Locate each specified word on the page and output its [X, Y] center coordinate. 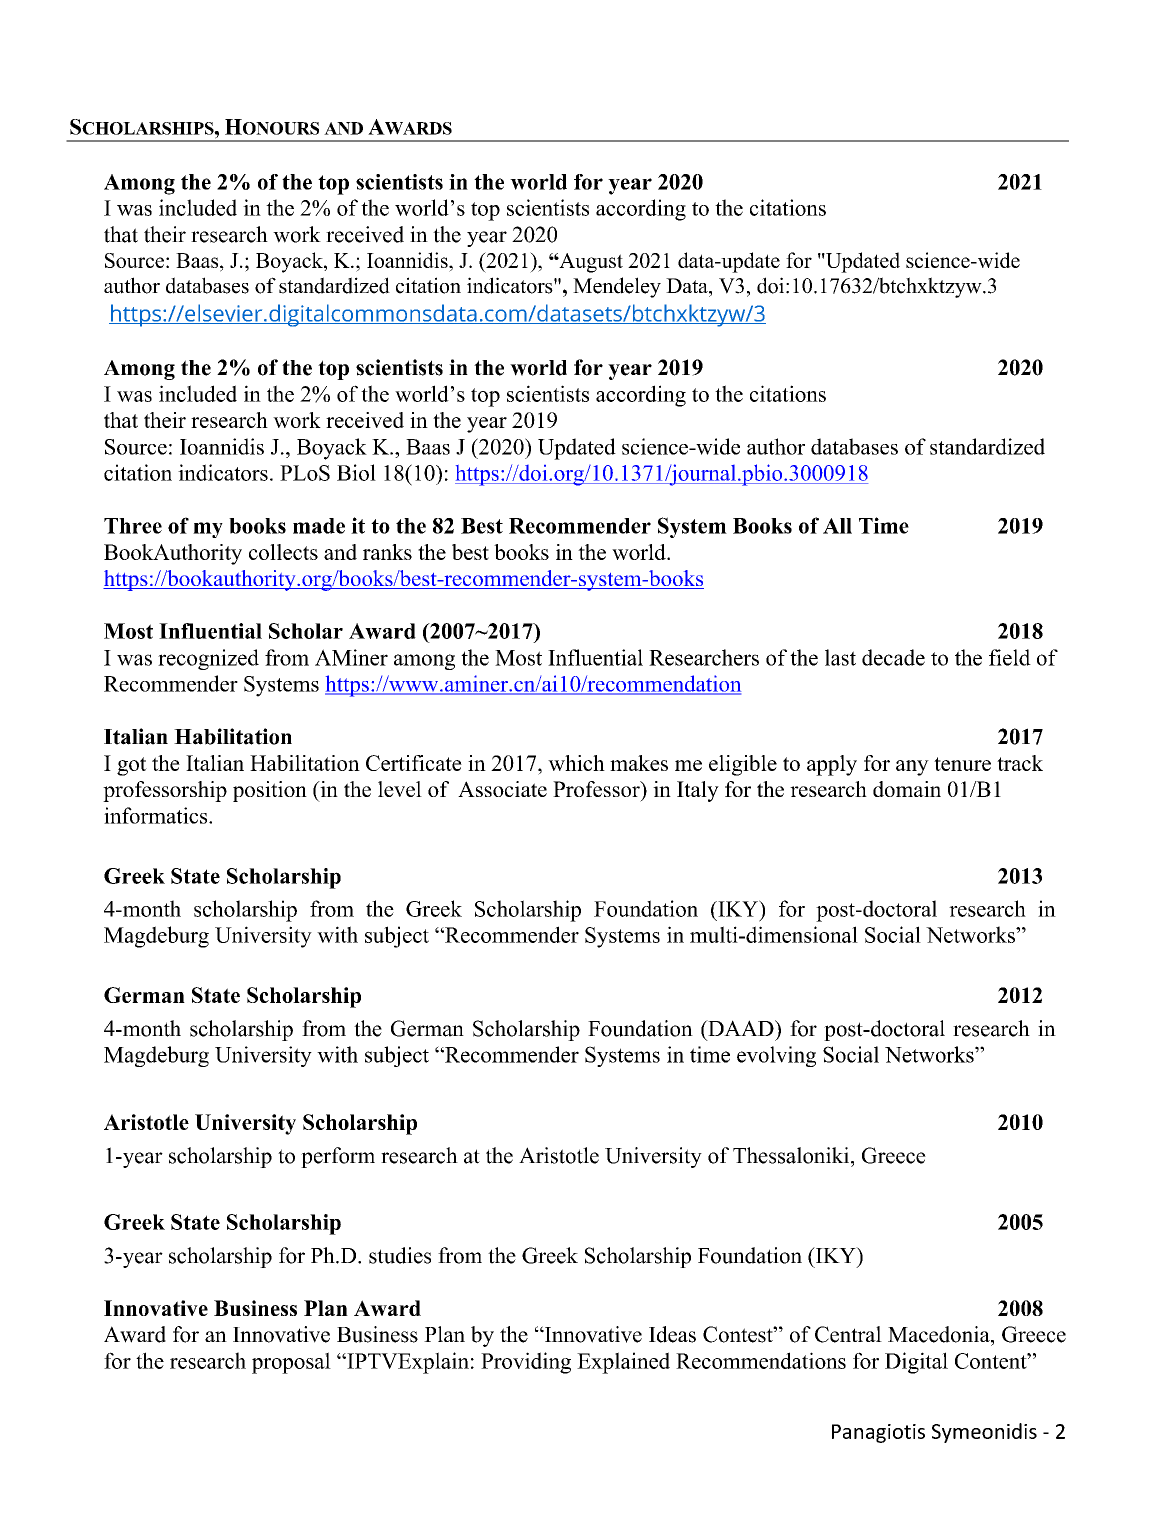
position [270, 791]
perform [338, 1157]
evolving [776, 1056]
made [319, 526]
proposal [291, 1363]
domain [907, 789]
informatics [157, 815]
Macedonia [940, 1334]
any [912, 768]
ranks [387, 552]
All [837, 526]
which [576, 763]
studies [400, 1255]
